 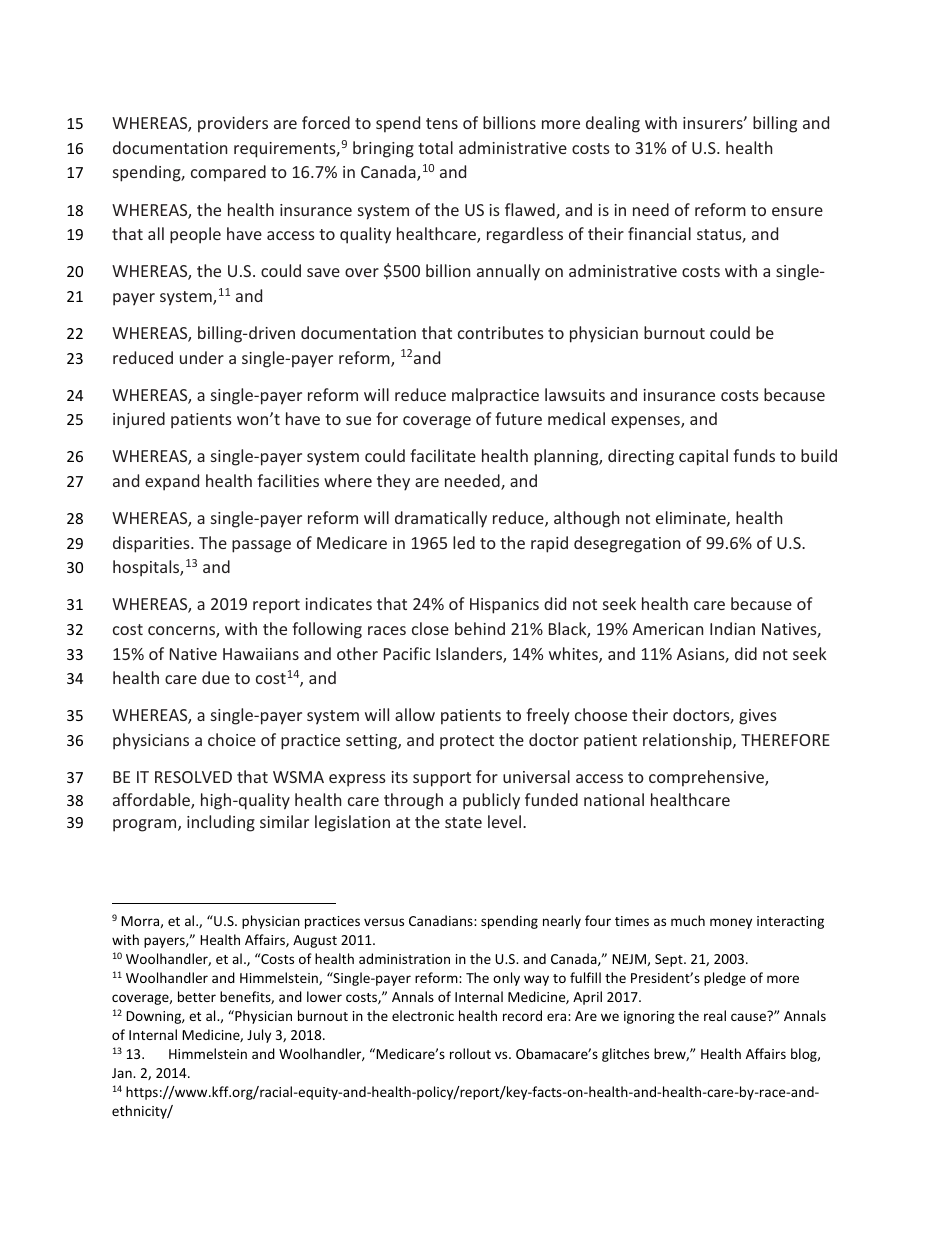 What do you see at coordinates (754, 455) in the page?
I see `funds` at bounding box center [754, 455].
